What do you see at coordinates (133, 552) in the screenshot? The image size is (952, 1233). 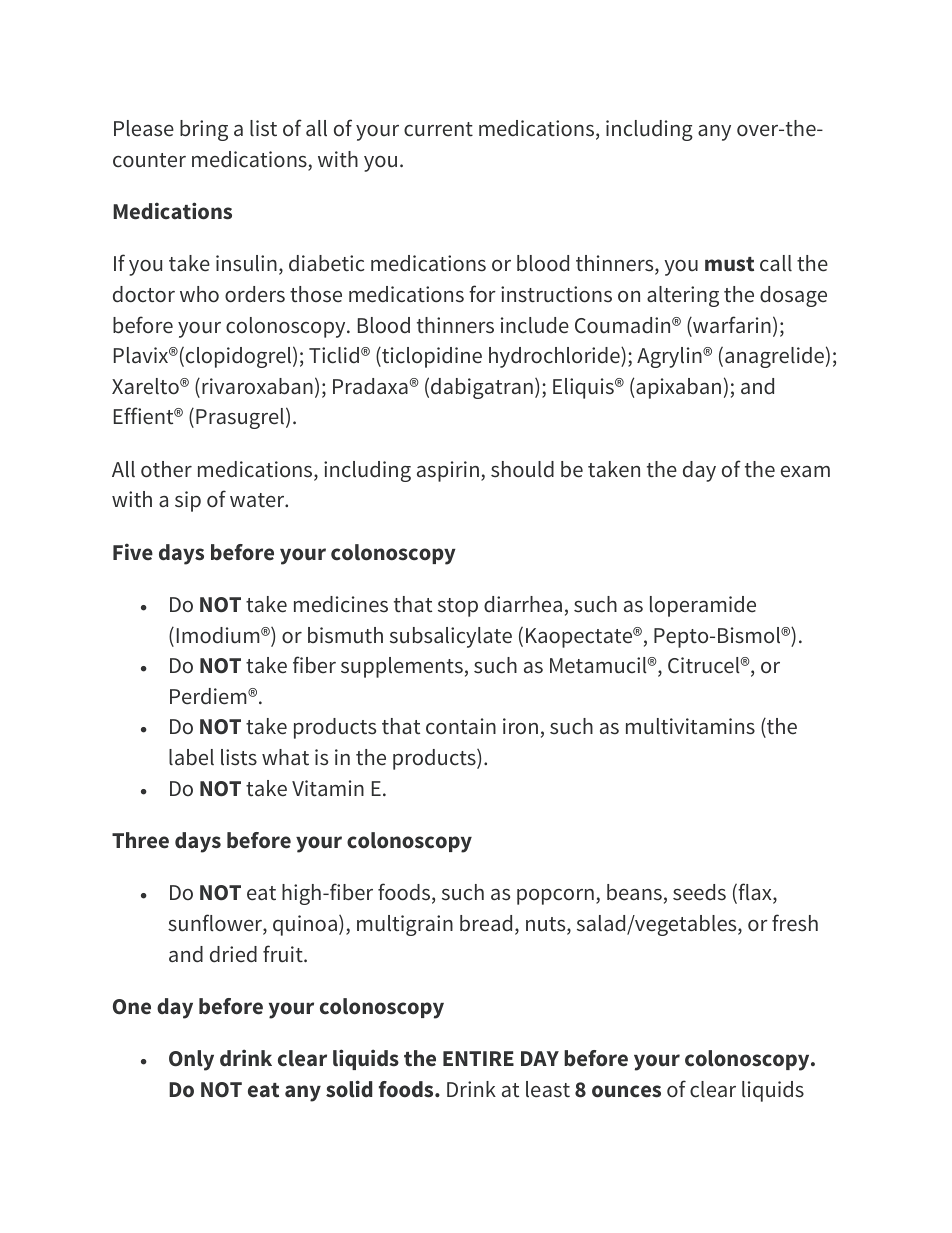 I see `Five` at bounding box center [133, 552].
